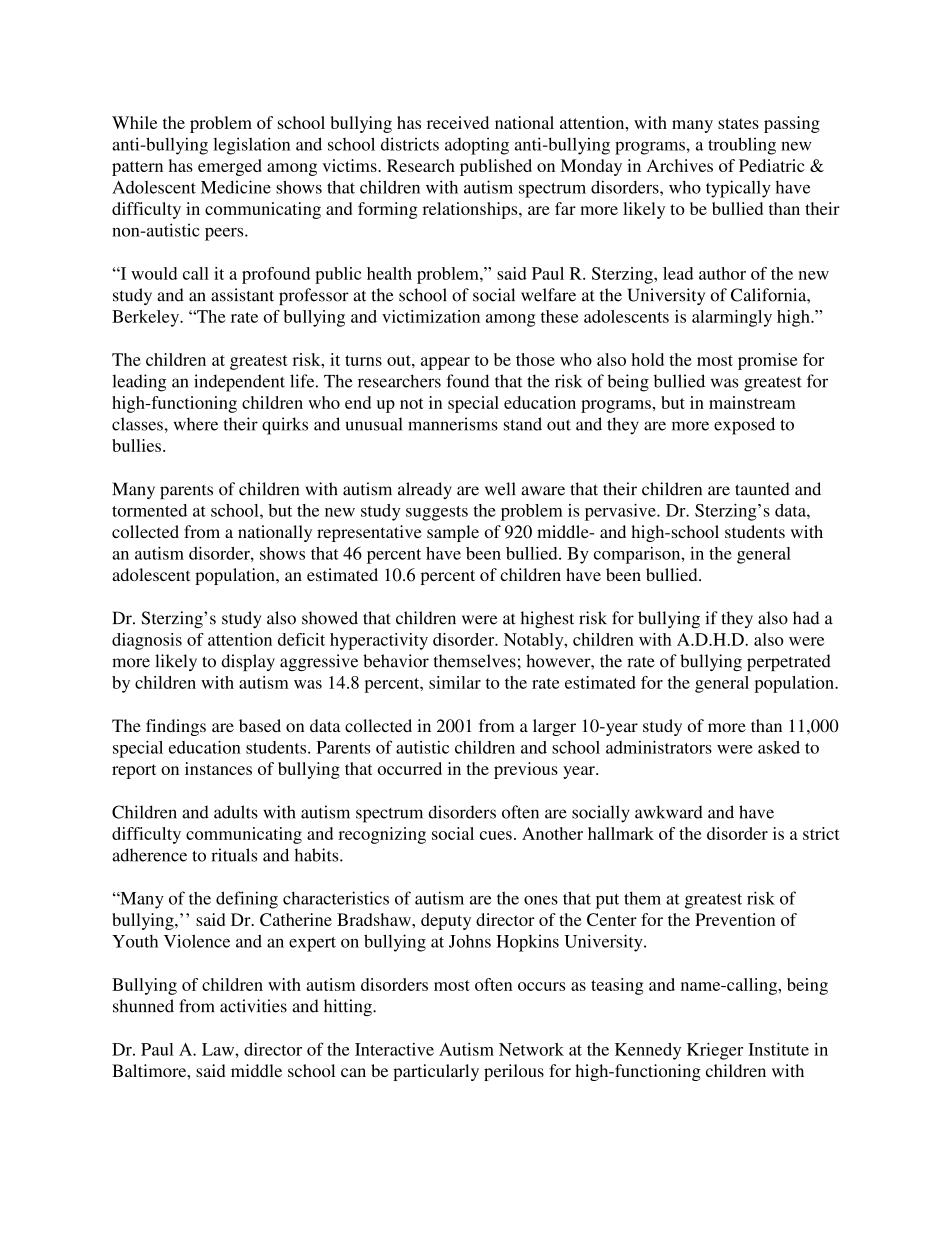  I want to click on had, so click(806, 618).
